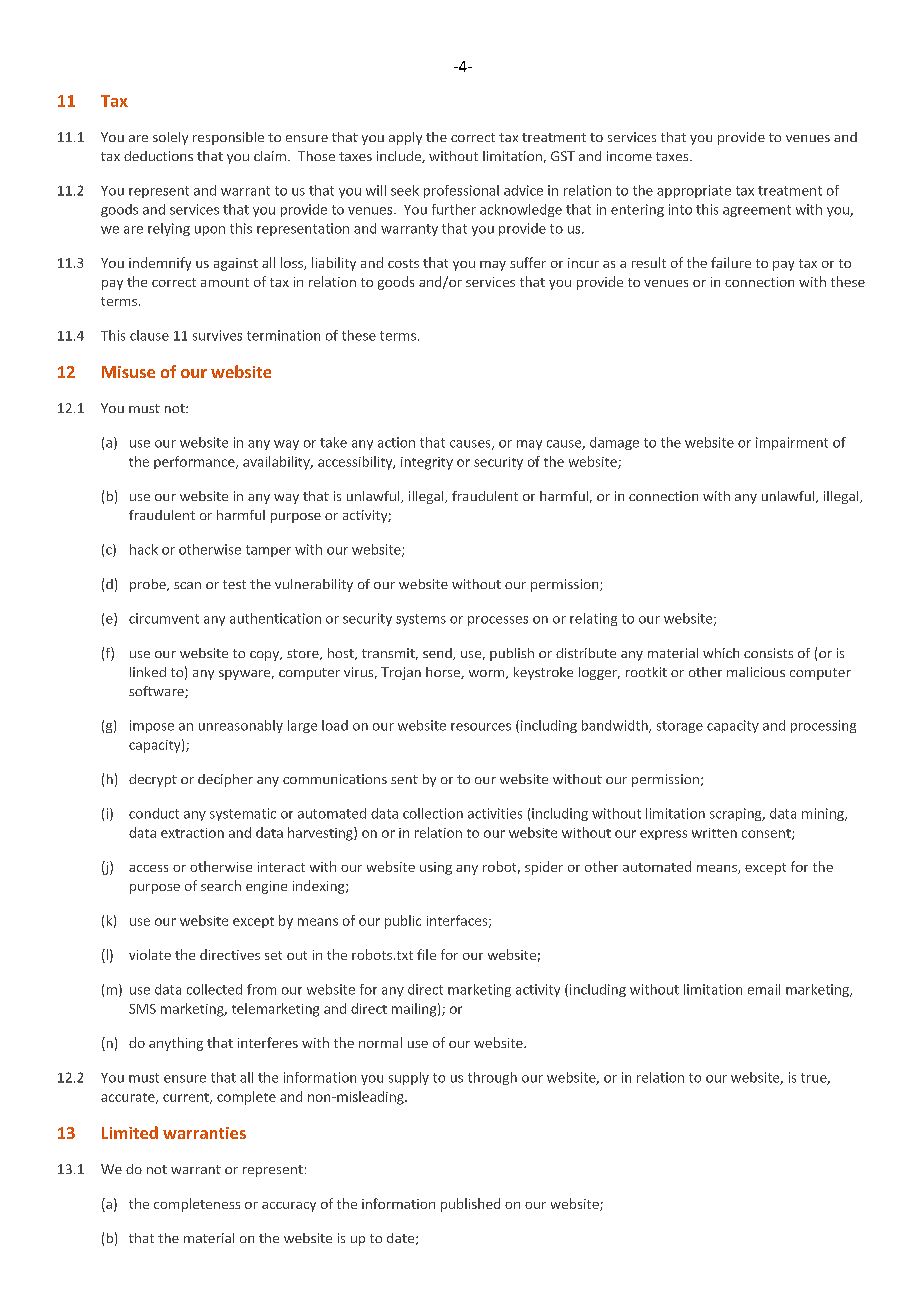 The image size is (924, 1308). What do you see at coordinates (792, 443) in the page?
I see `impairment` at bounding box center [792, 443].
